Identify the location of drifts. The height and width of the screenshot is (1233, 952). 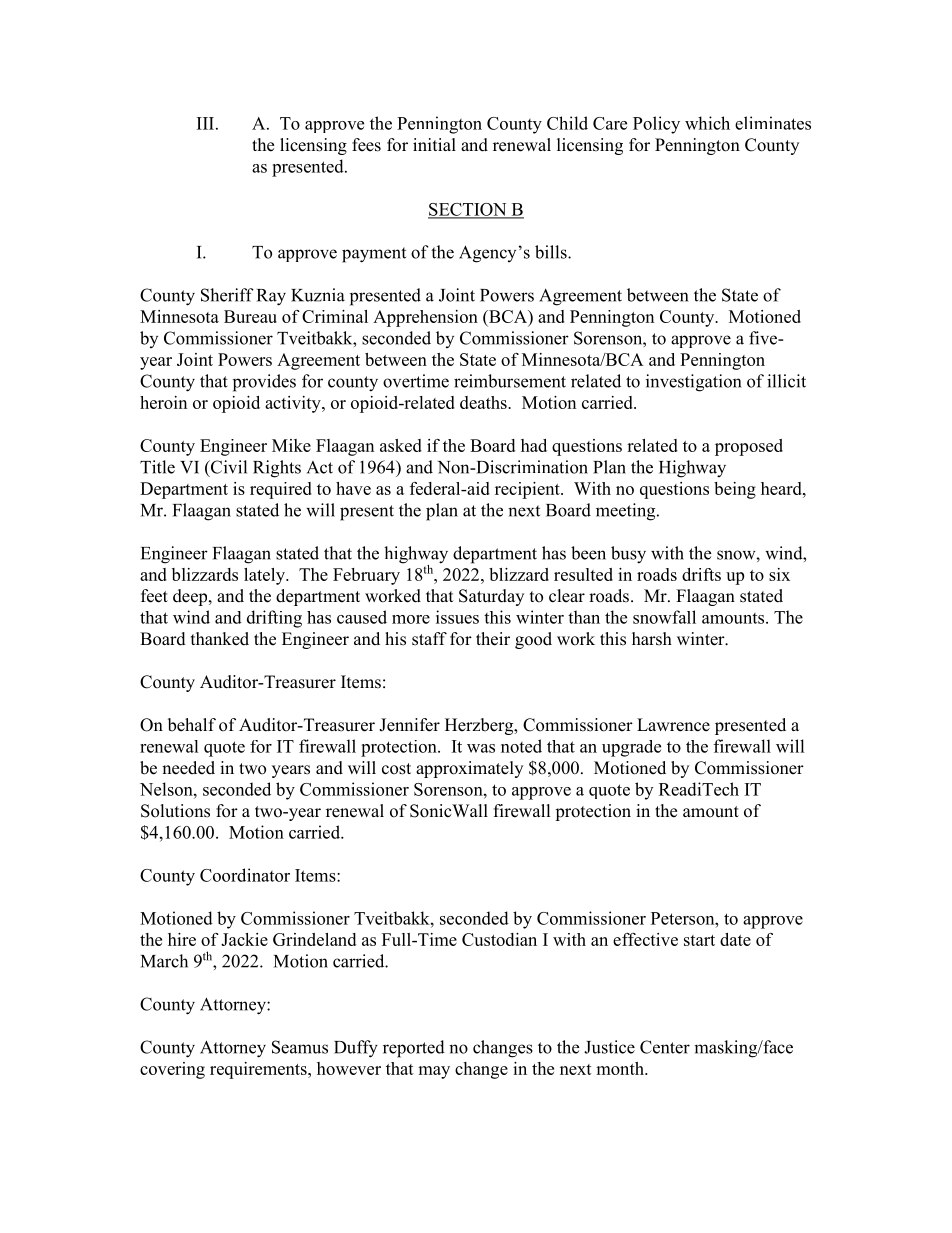
(701, 574).
